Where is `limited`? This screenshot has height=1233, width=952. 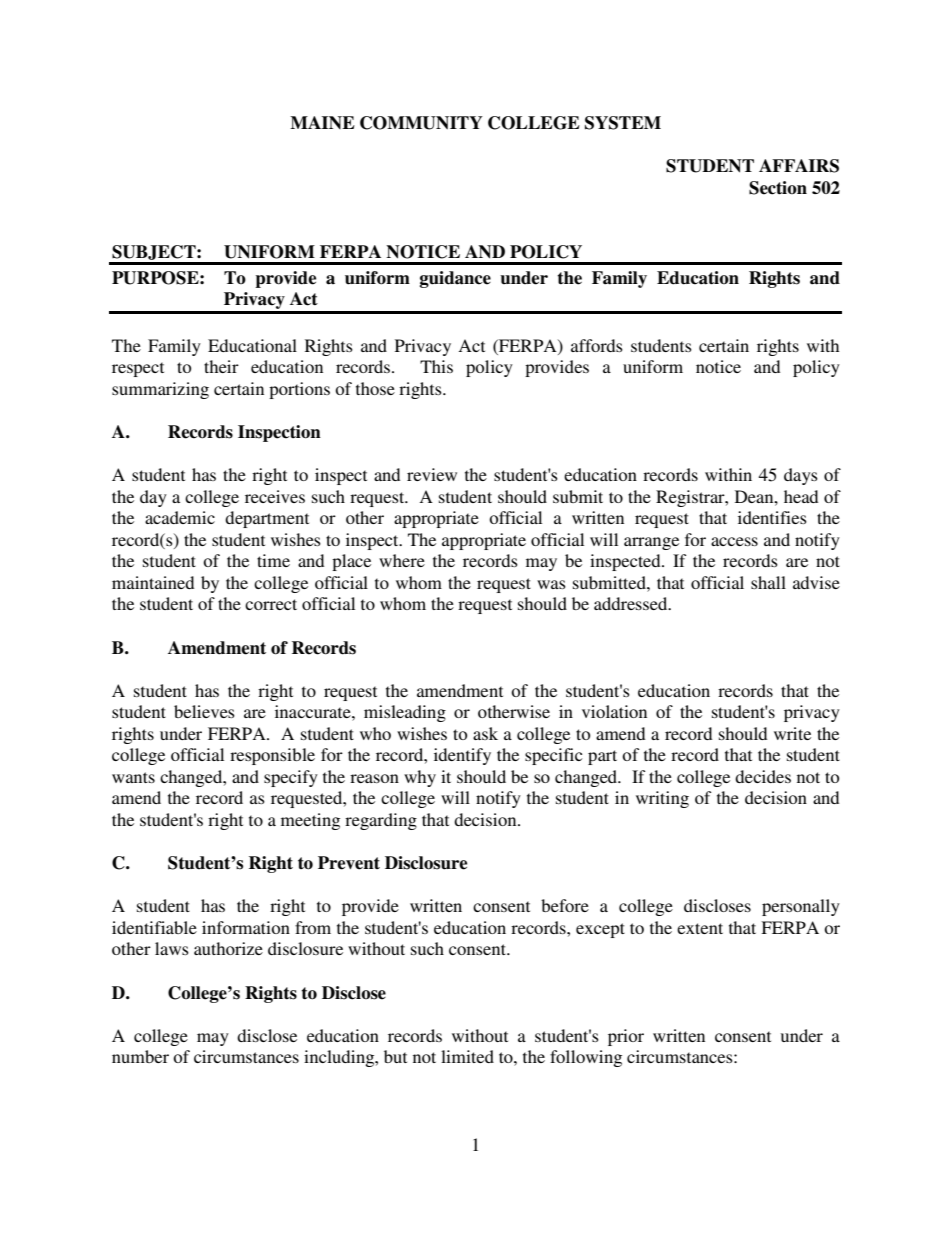 limited is located at coordinates (467, 1056).
